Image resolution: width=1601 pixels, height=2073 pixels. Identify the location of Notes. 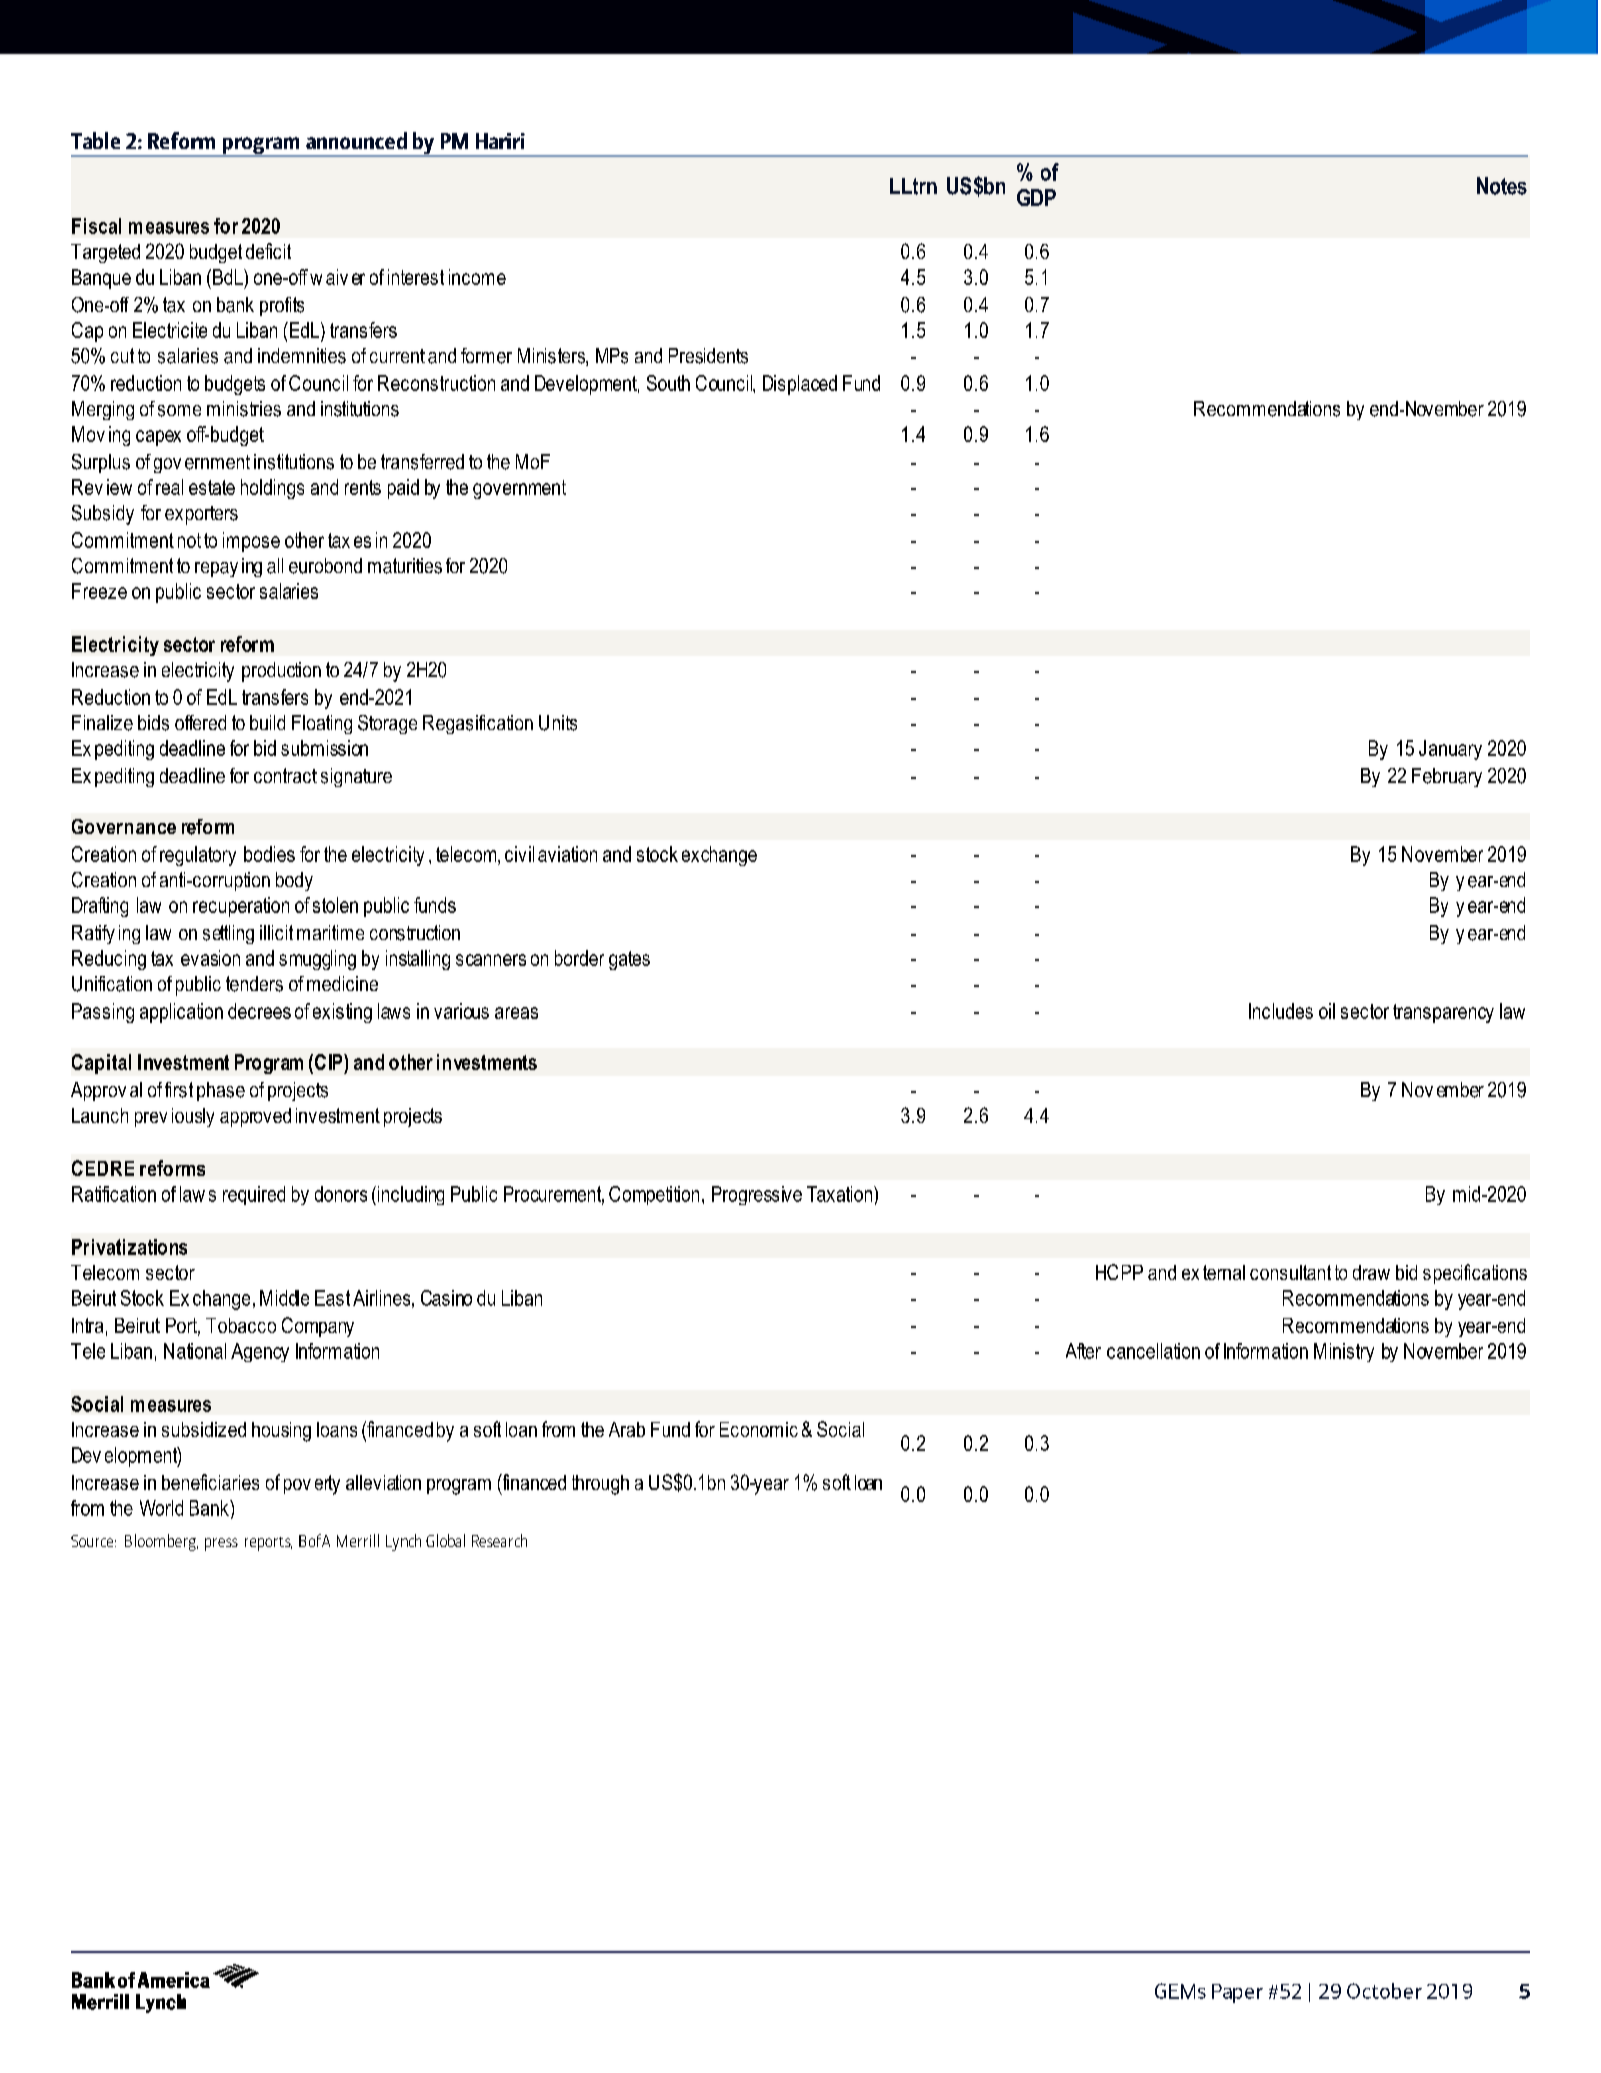
(1502, 186).
